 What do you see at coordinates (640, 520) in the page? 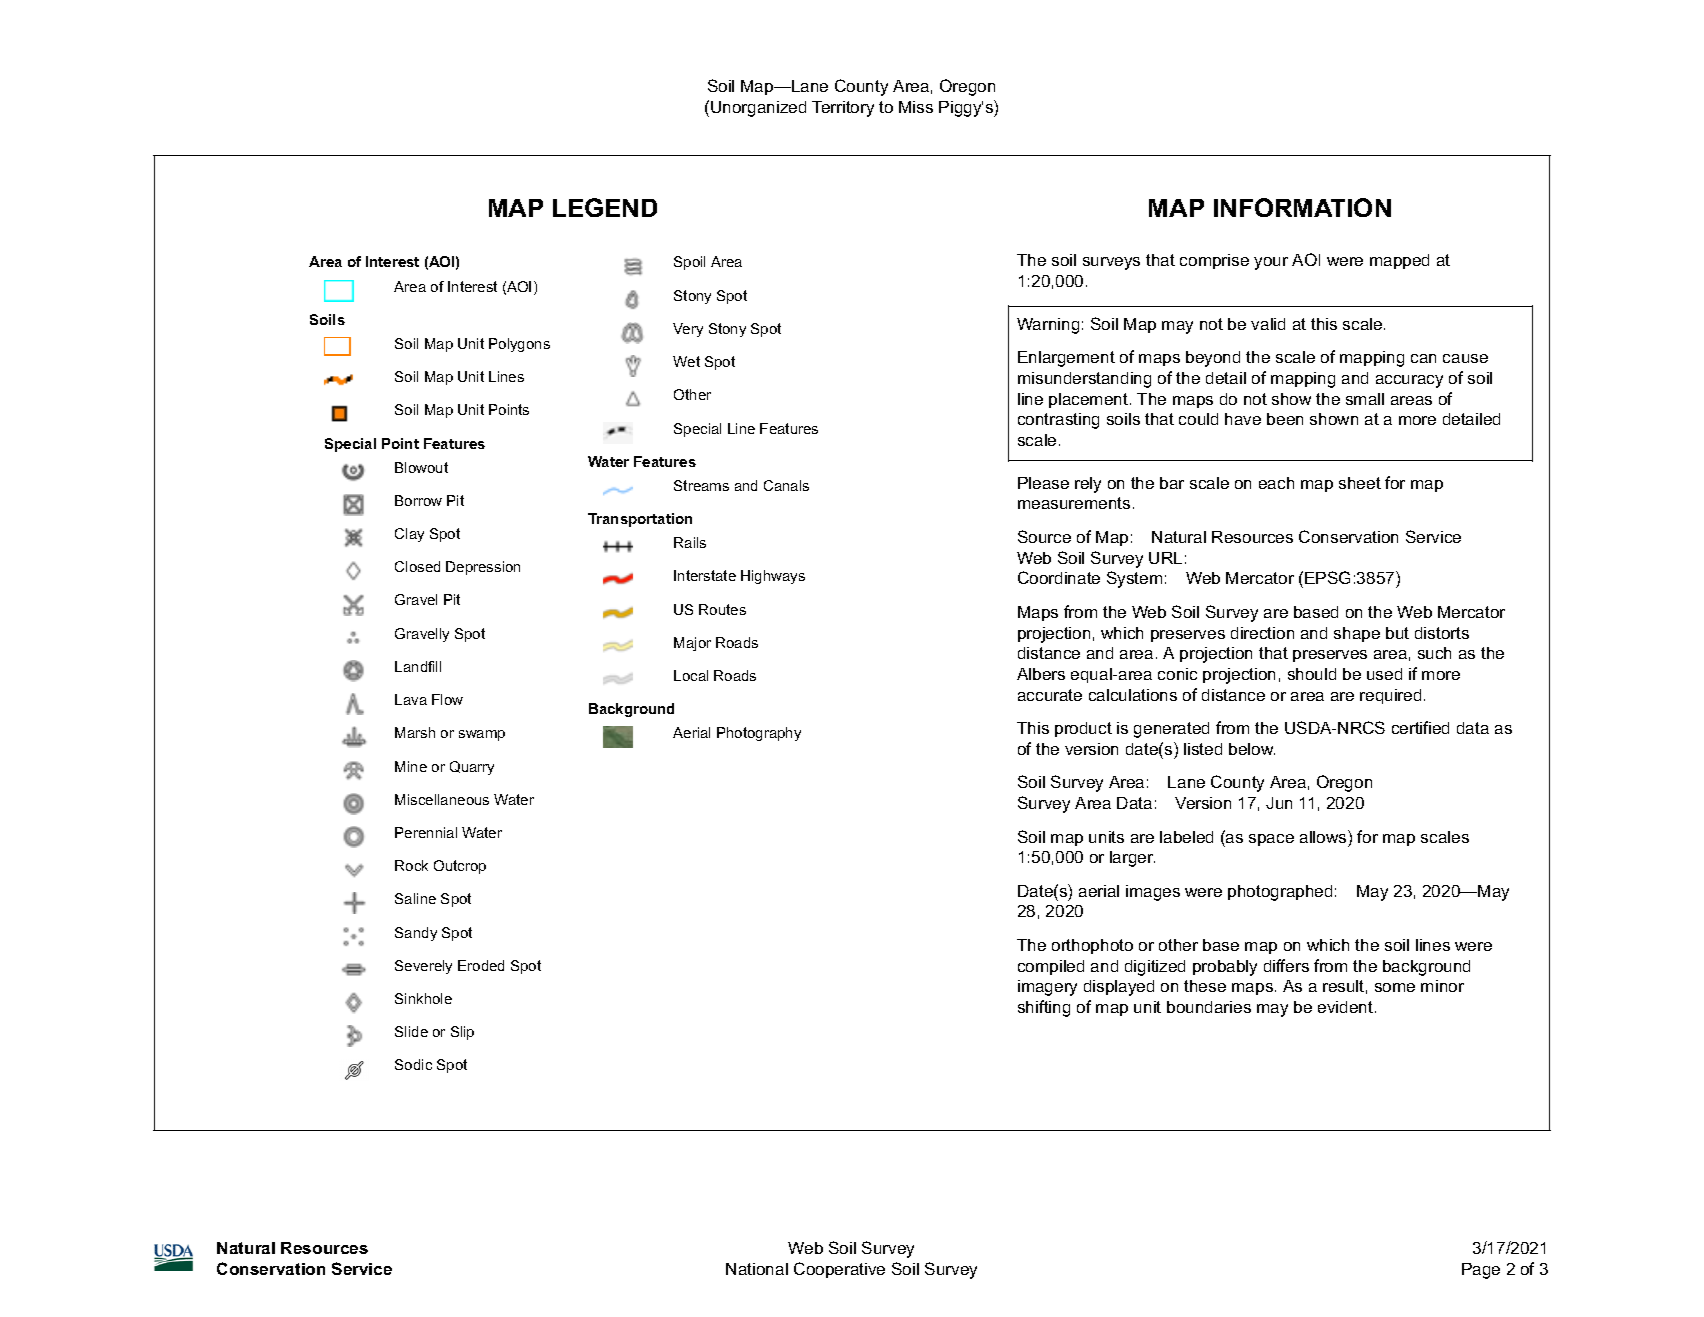
I see `Transportation` at bounding box center [640, 520].
